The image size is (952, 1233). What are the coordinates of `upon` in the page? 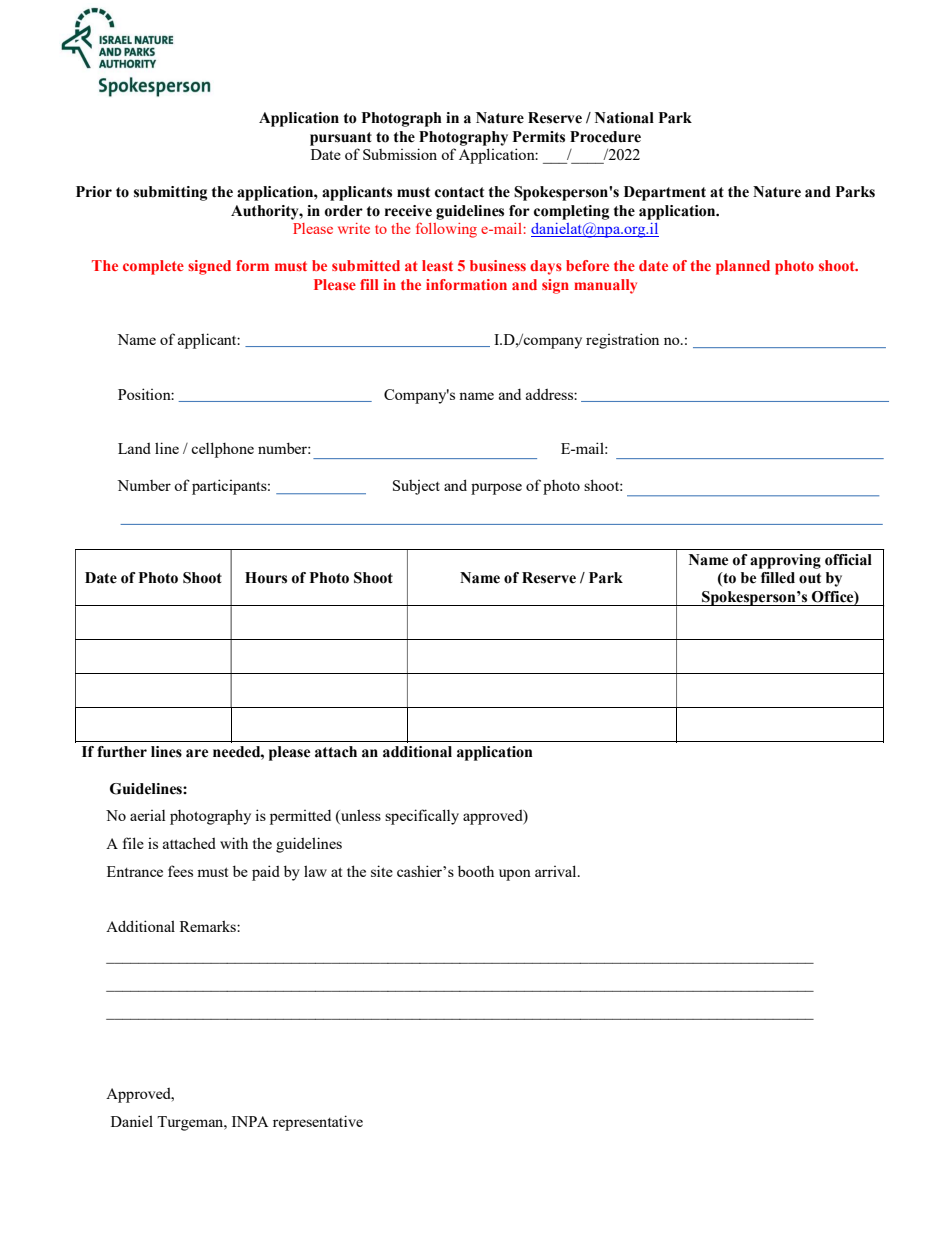 It's located at (515, 875).
